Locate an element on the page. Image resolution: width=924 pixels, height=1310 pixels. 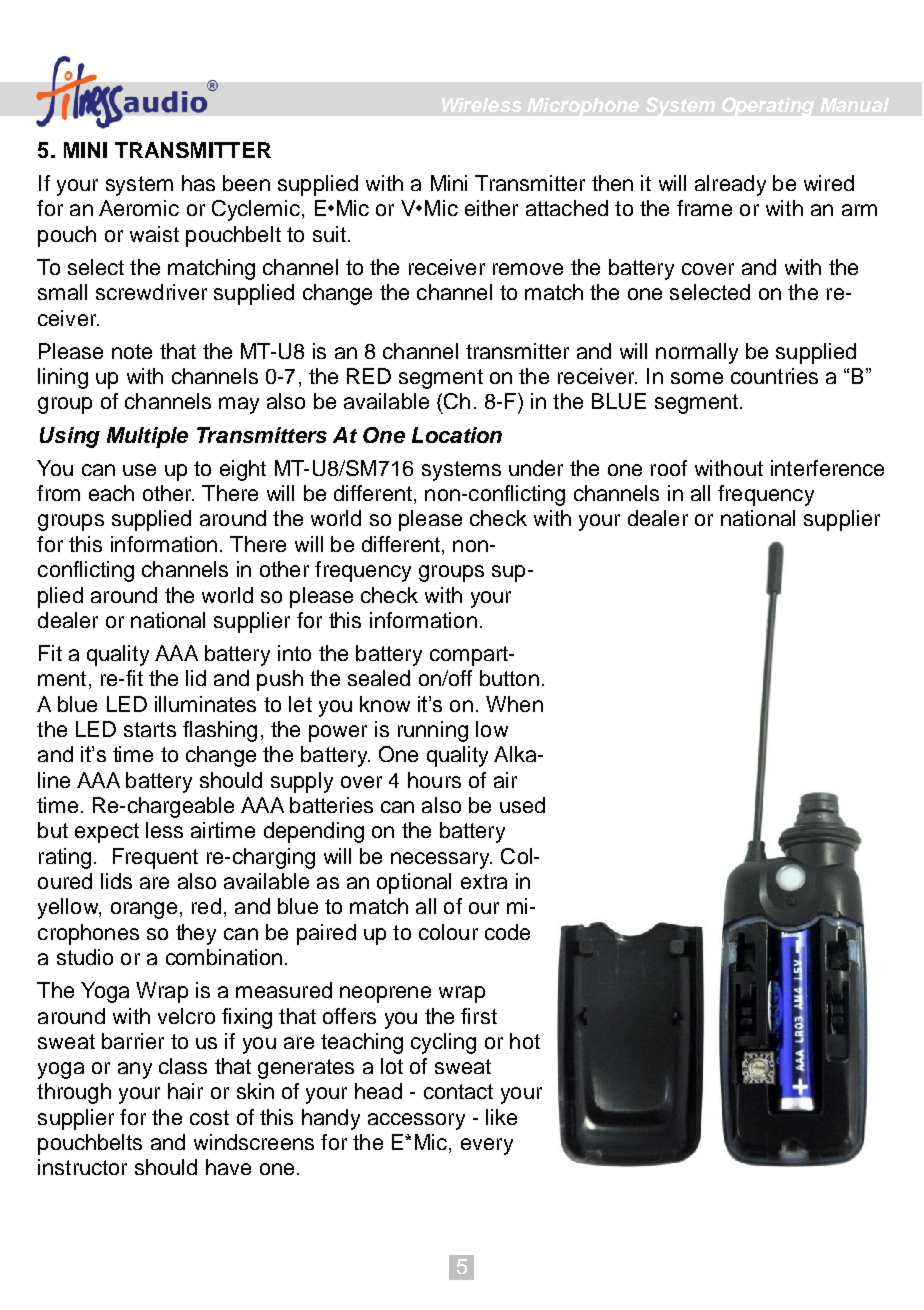
When is located at coordinates (514, 704).
